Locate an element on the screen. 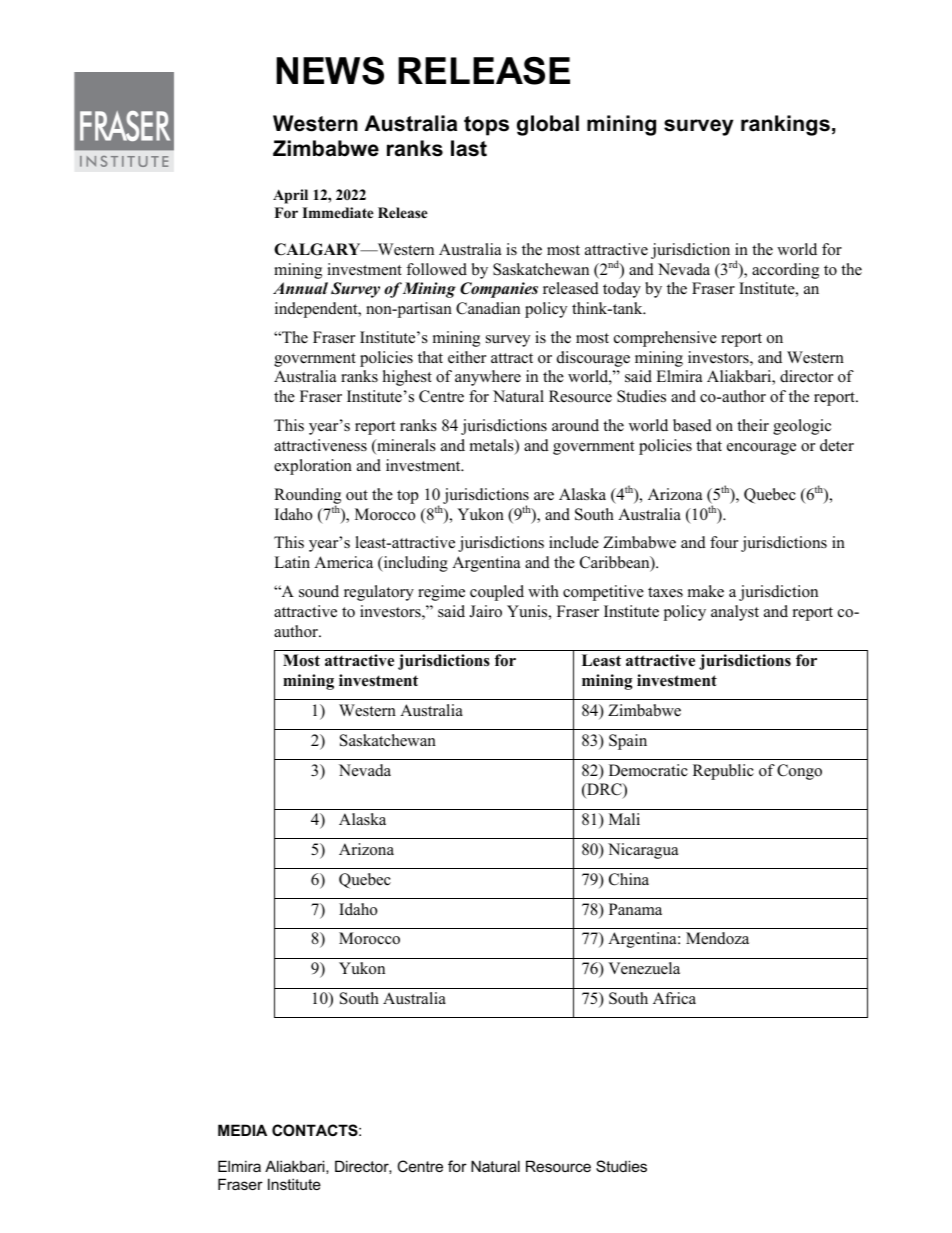 Image resolution: width=952 pixels, height=1233 pixels. Venezuela is located at coordinates (644, 968).
